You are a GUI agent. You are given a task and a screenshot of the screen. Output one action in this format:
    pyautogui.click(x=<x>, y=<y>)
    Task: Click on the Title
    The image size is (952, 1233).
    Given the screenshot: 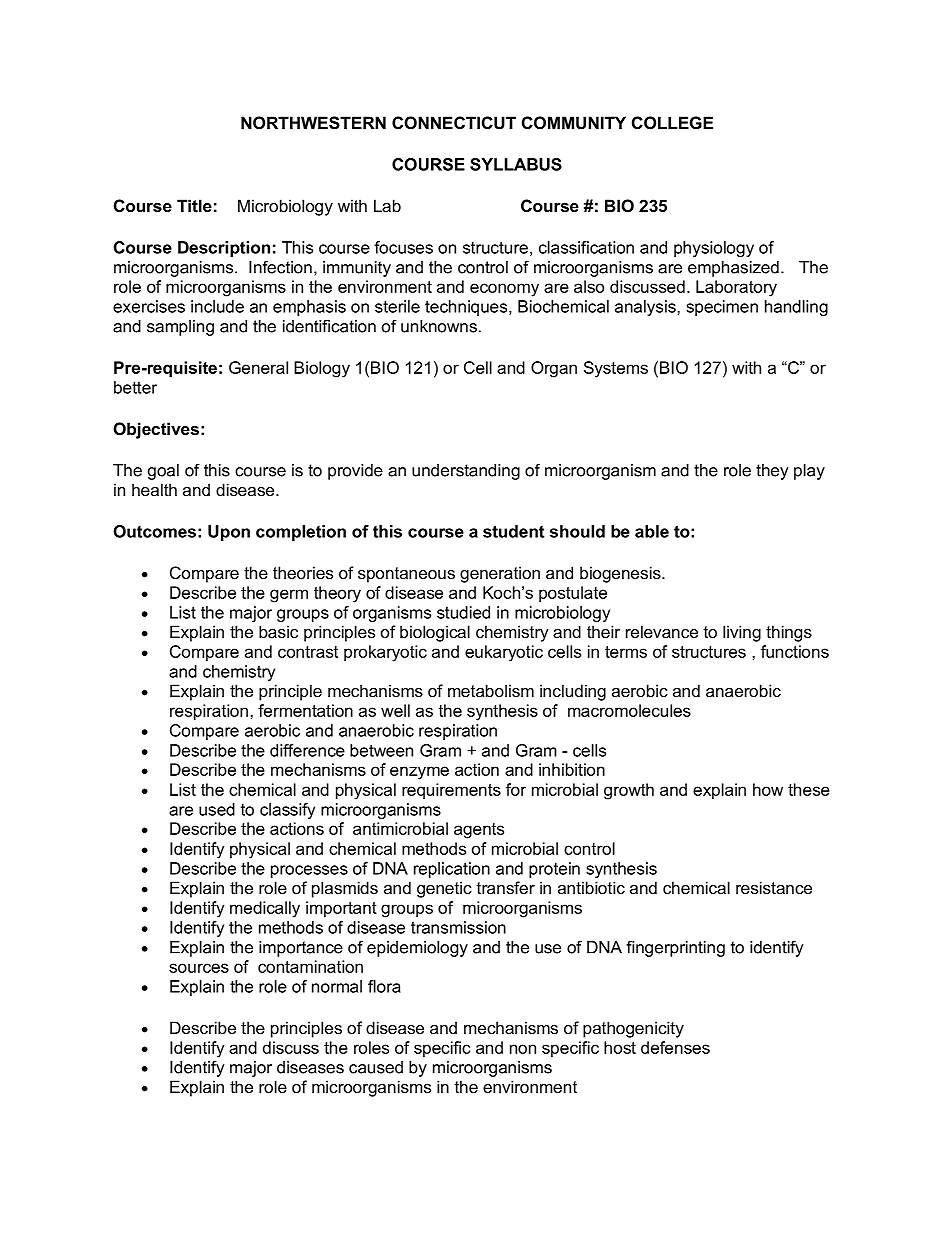 What is the action you would take?
    pyautogui.click(x=194, y=205)
